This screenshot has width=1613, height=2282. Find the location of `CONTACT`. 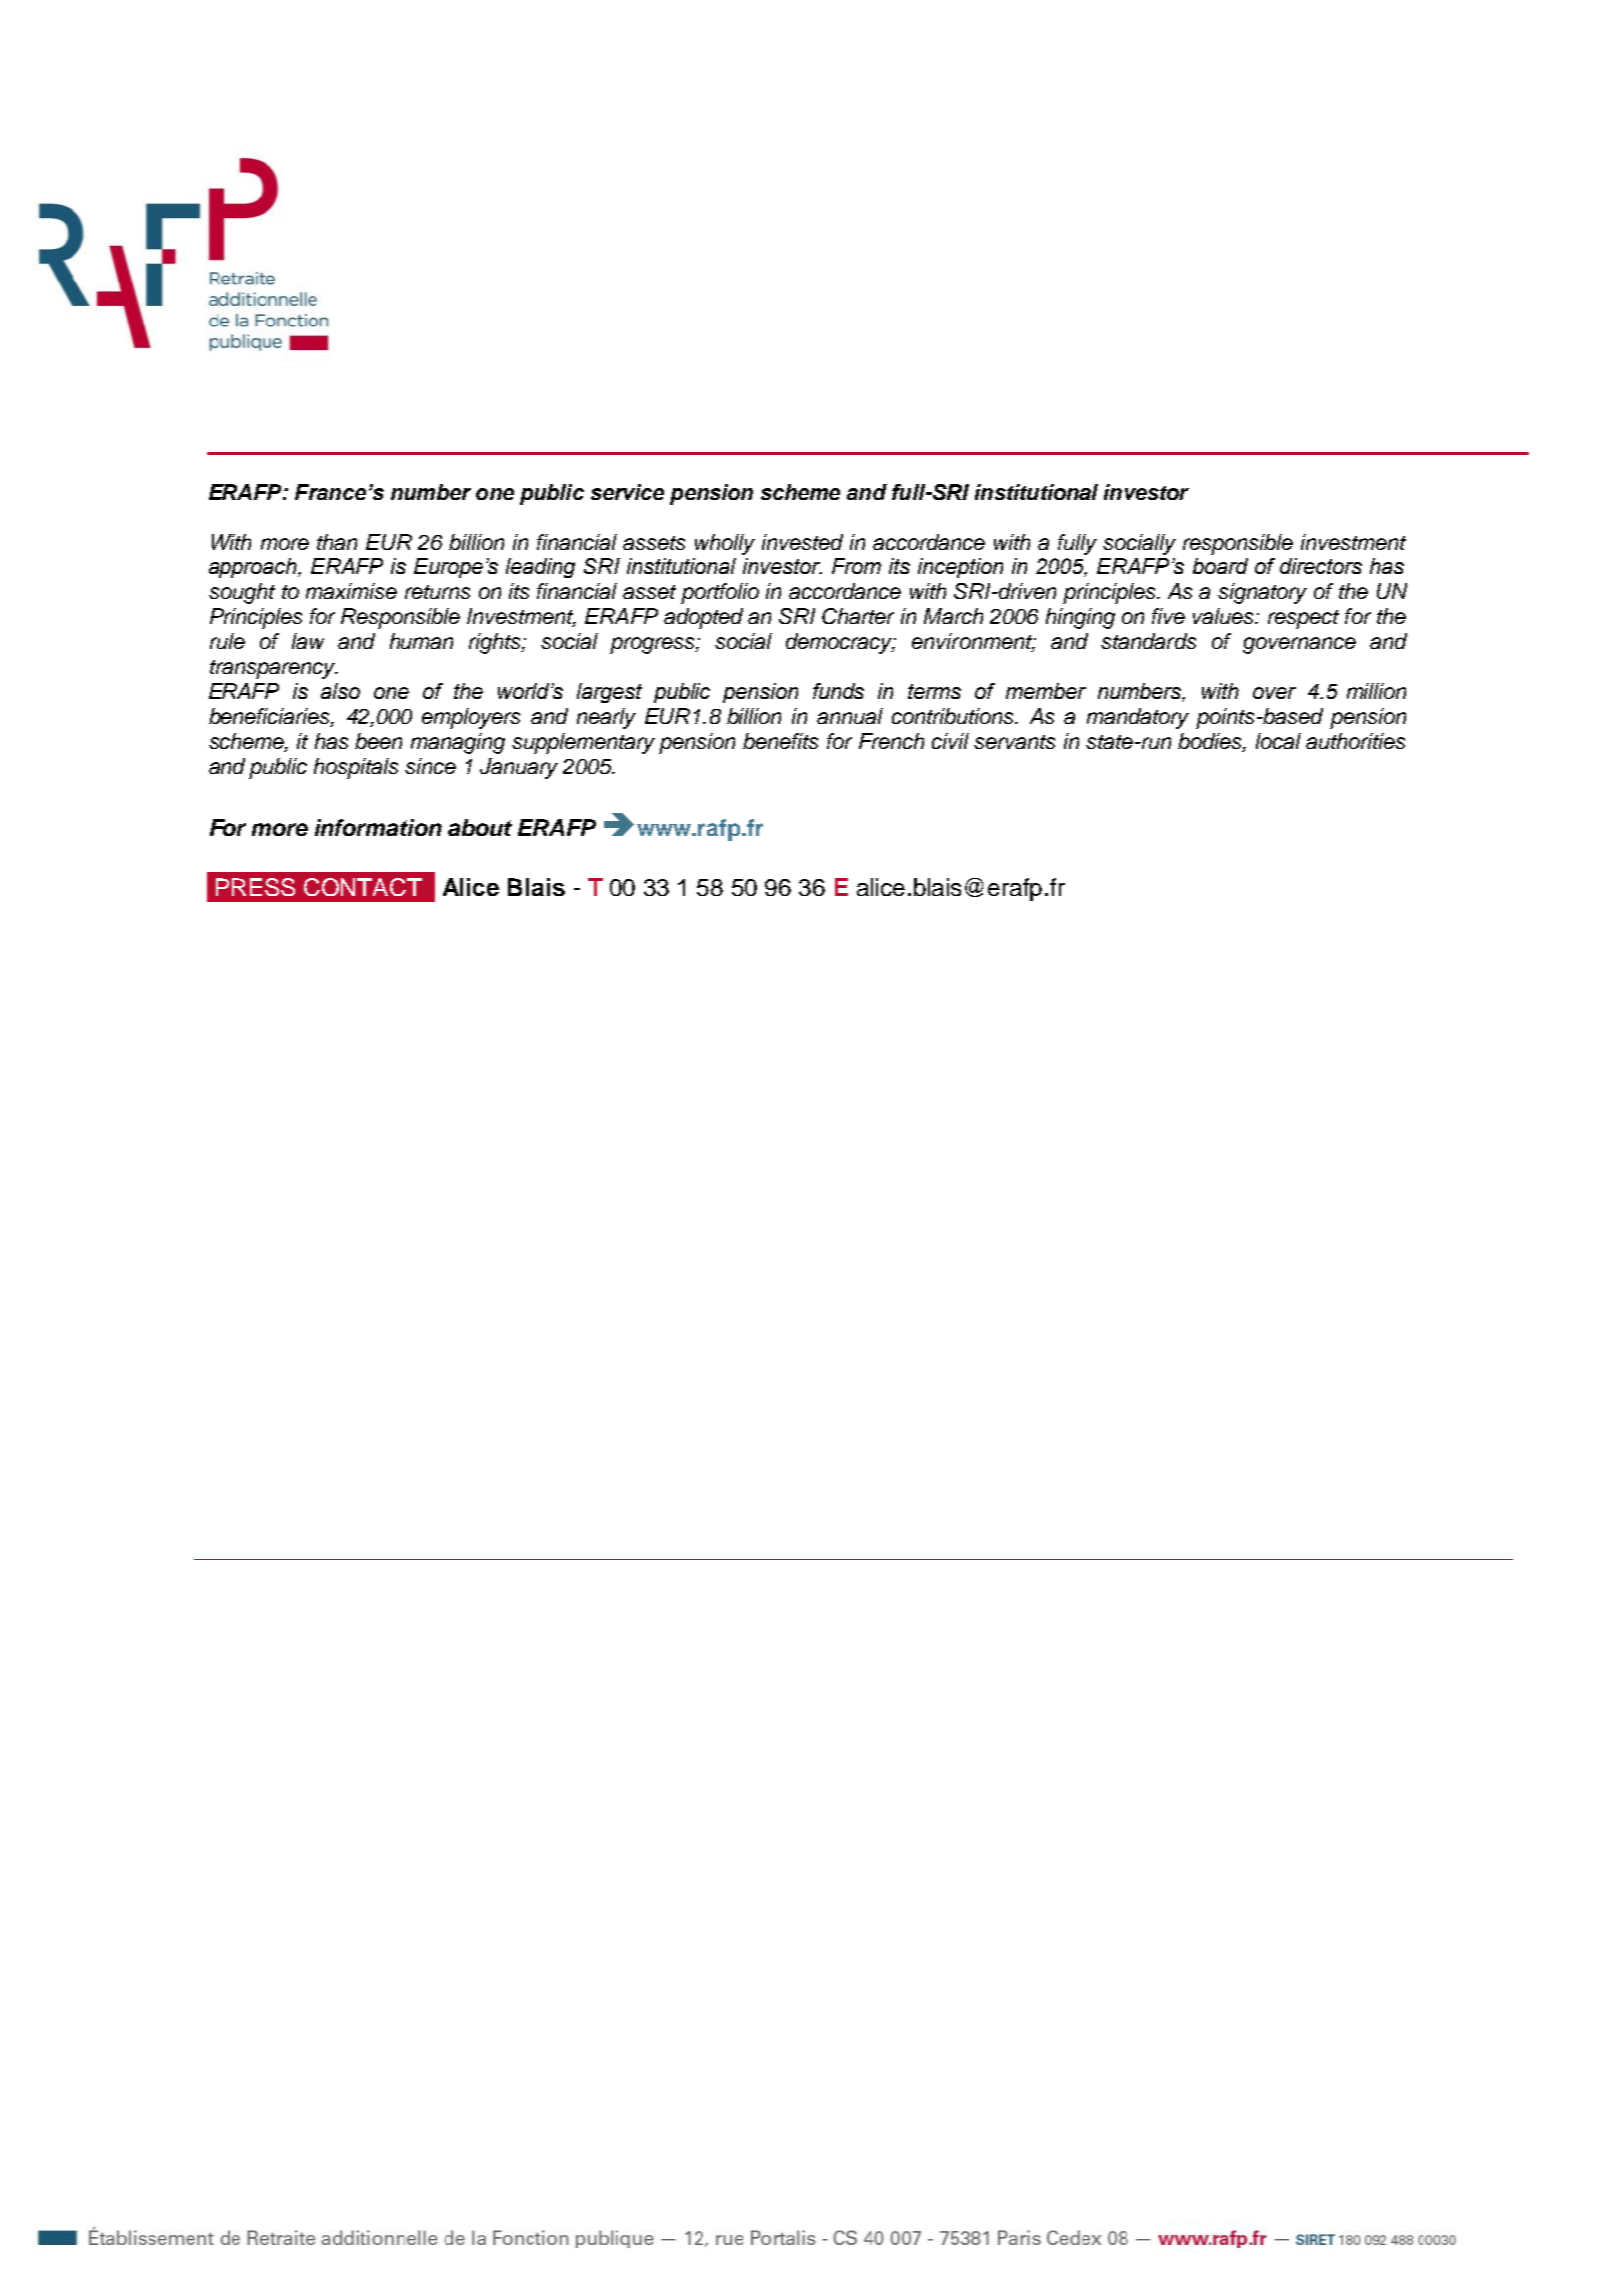

CONTACT is located at coordinates (363, 887).
